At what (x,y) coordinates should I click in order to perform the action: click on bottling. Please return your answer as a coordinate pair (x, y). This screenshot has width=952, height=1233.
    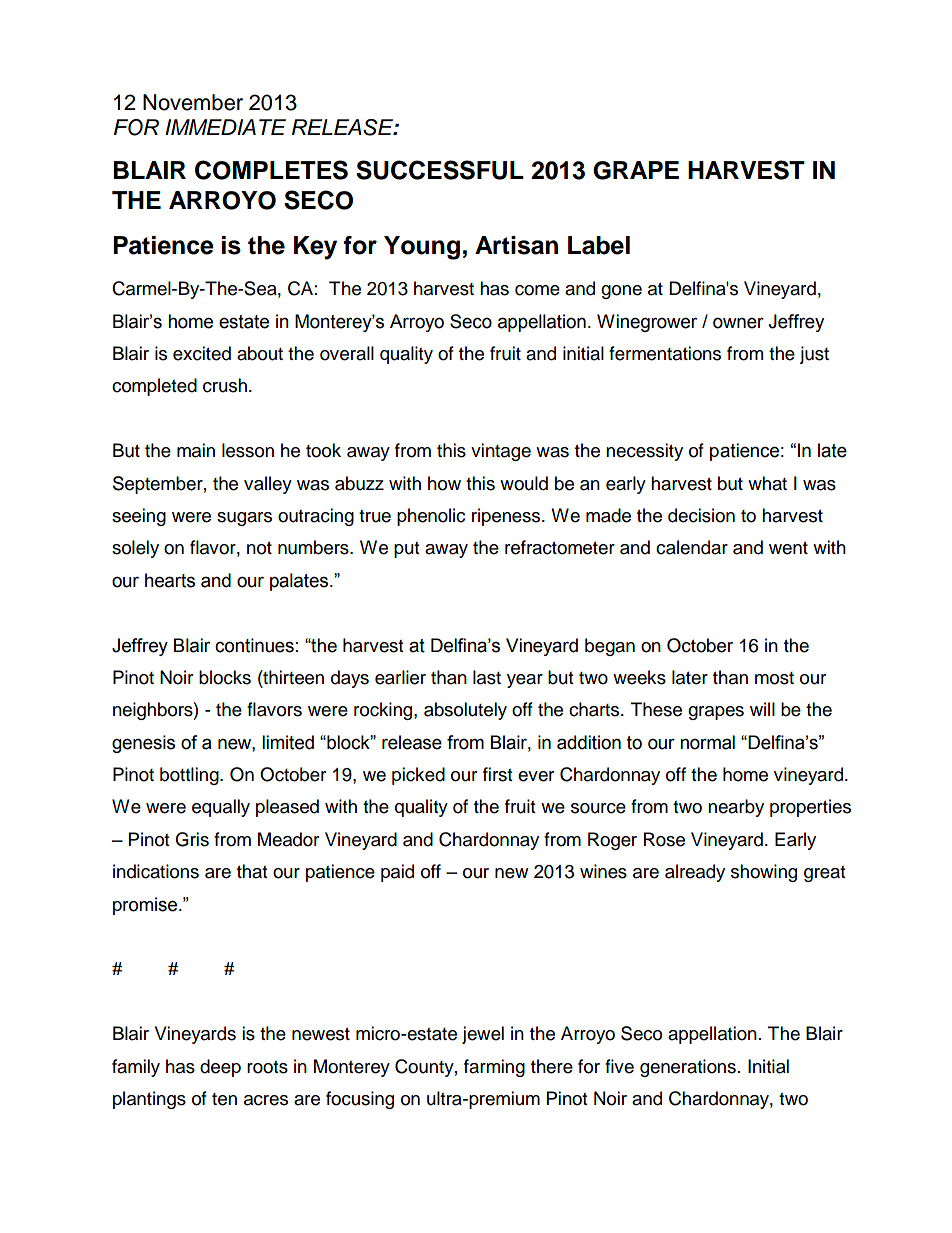
    Looking at the image, I should click on (190, 776).
